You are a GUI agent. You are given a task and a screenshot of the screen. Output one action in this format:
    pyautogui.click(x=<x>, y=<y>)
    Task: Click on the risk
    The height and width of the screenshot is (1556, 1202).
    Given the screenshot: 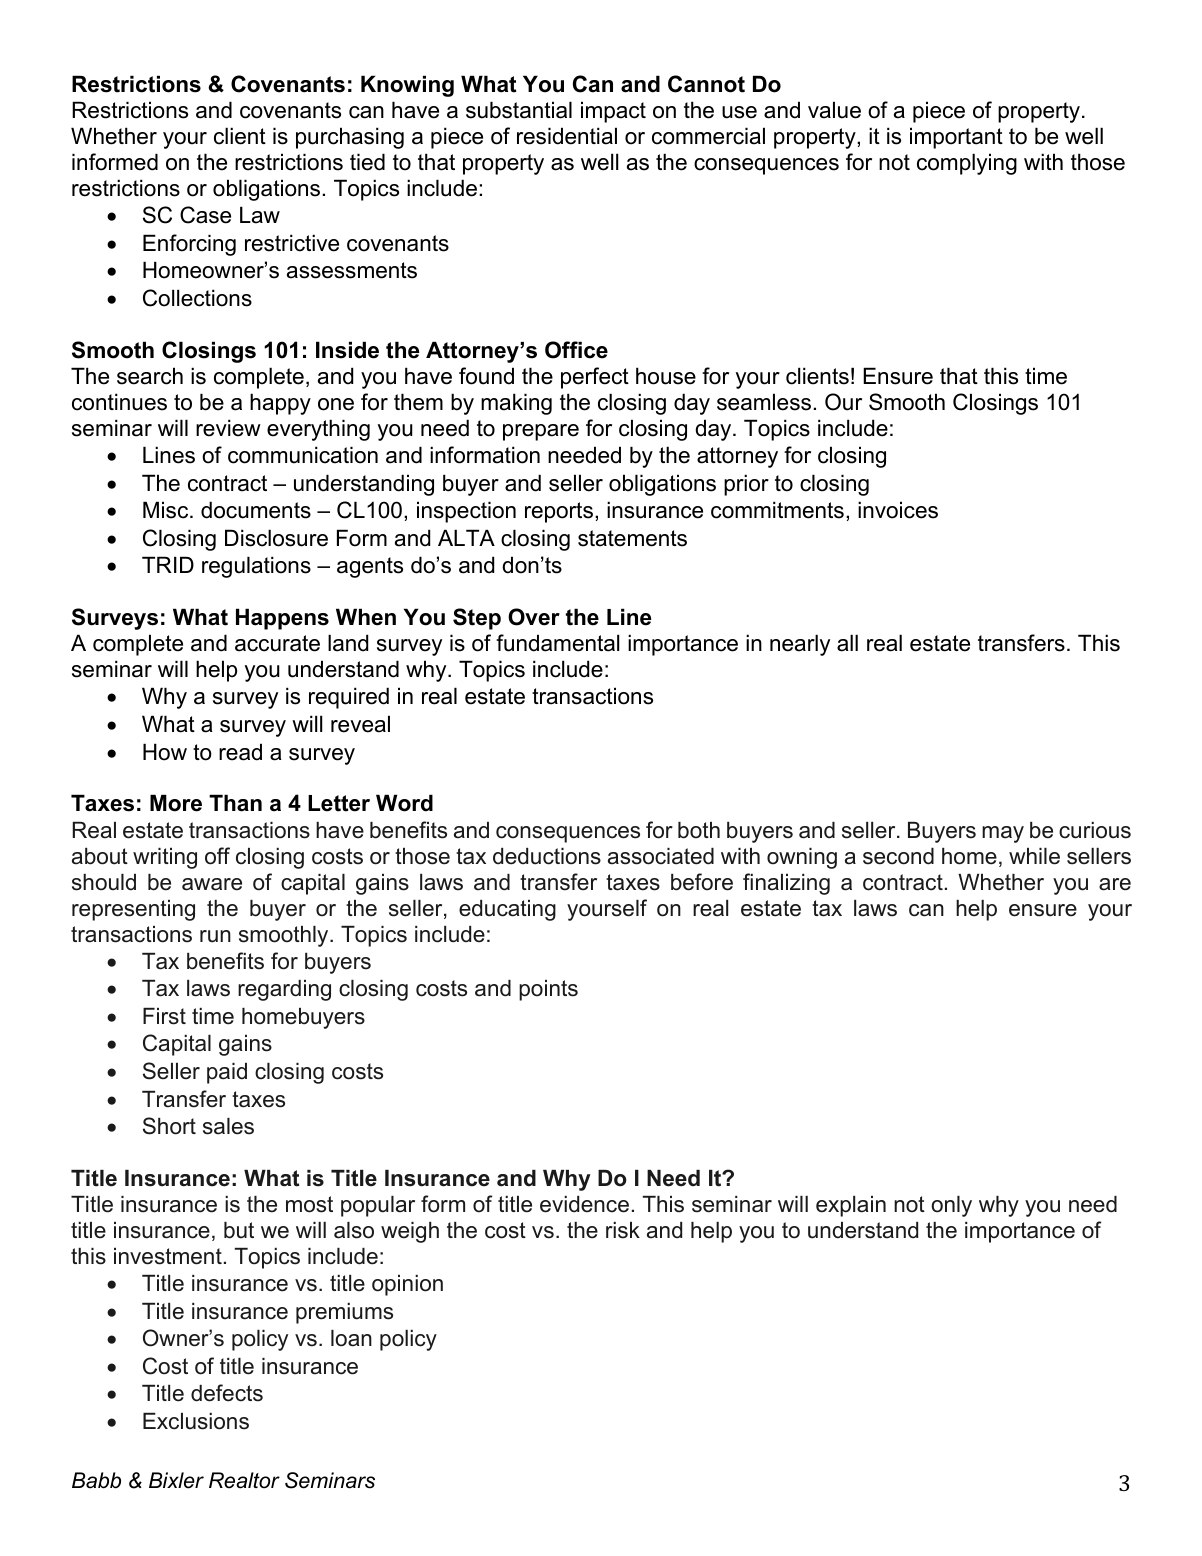 What is the action you would take?
    pyautogui.click(x=623, y=1230)
